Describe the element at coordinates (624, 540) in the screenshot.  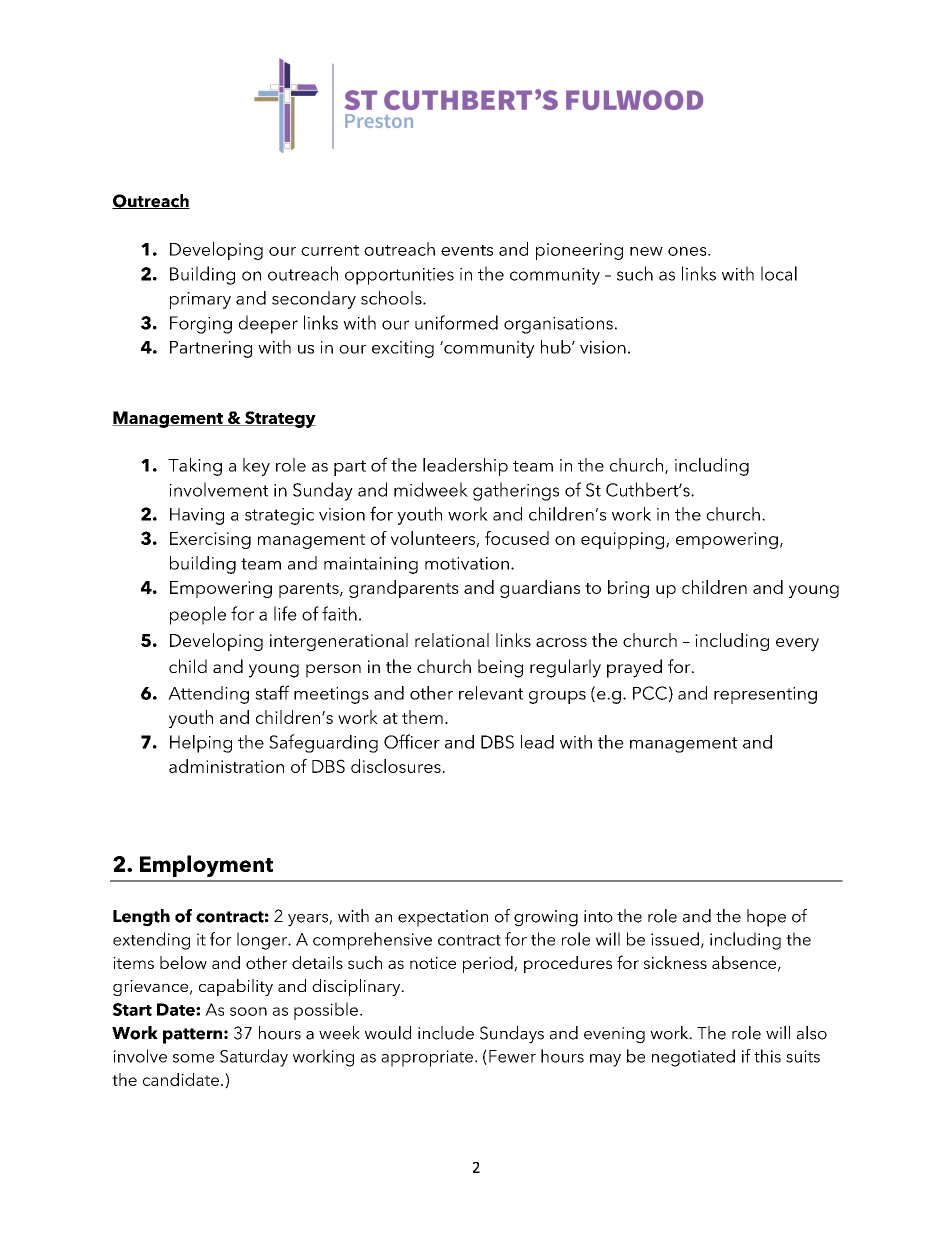
I see `equipping` at that location.
